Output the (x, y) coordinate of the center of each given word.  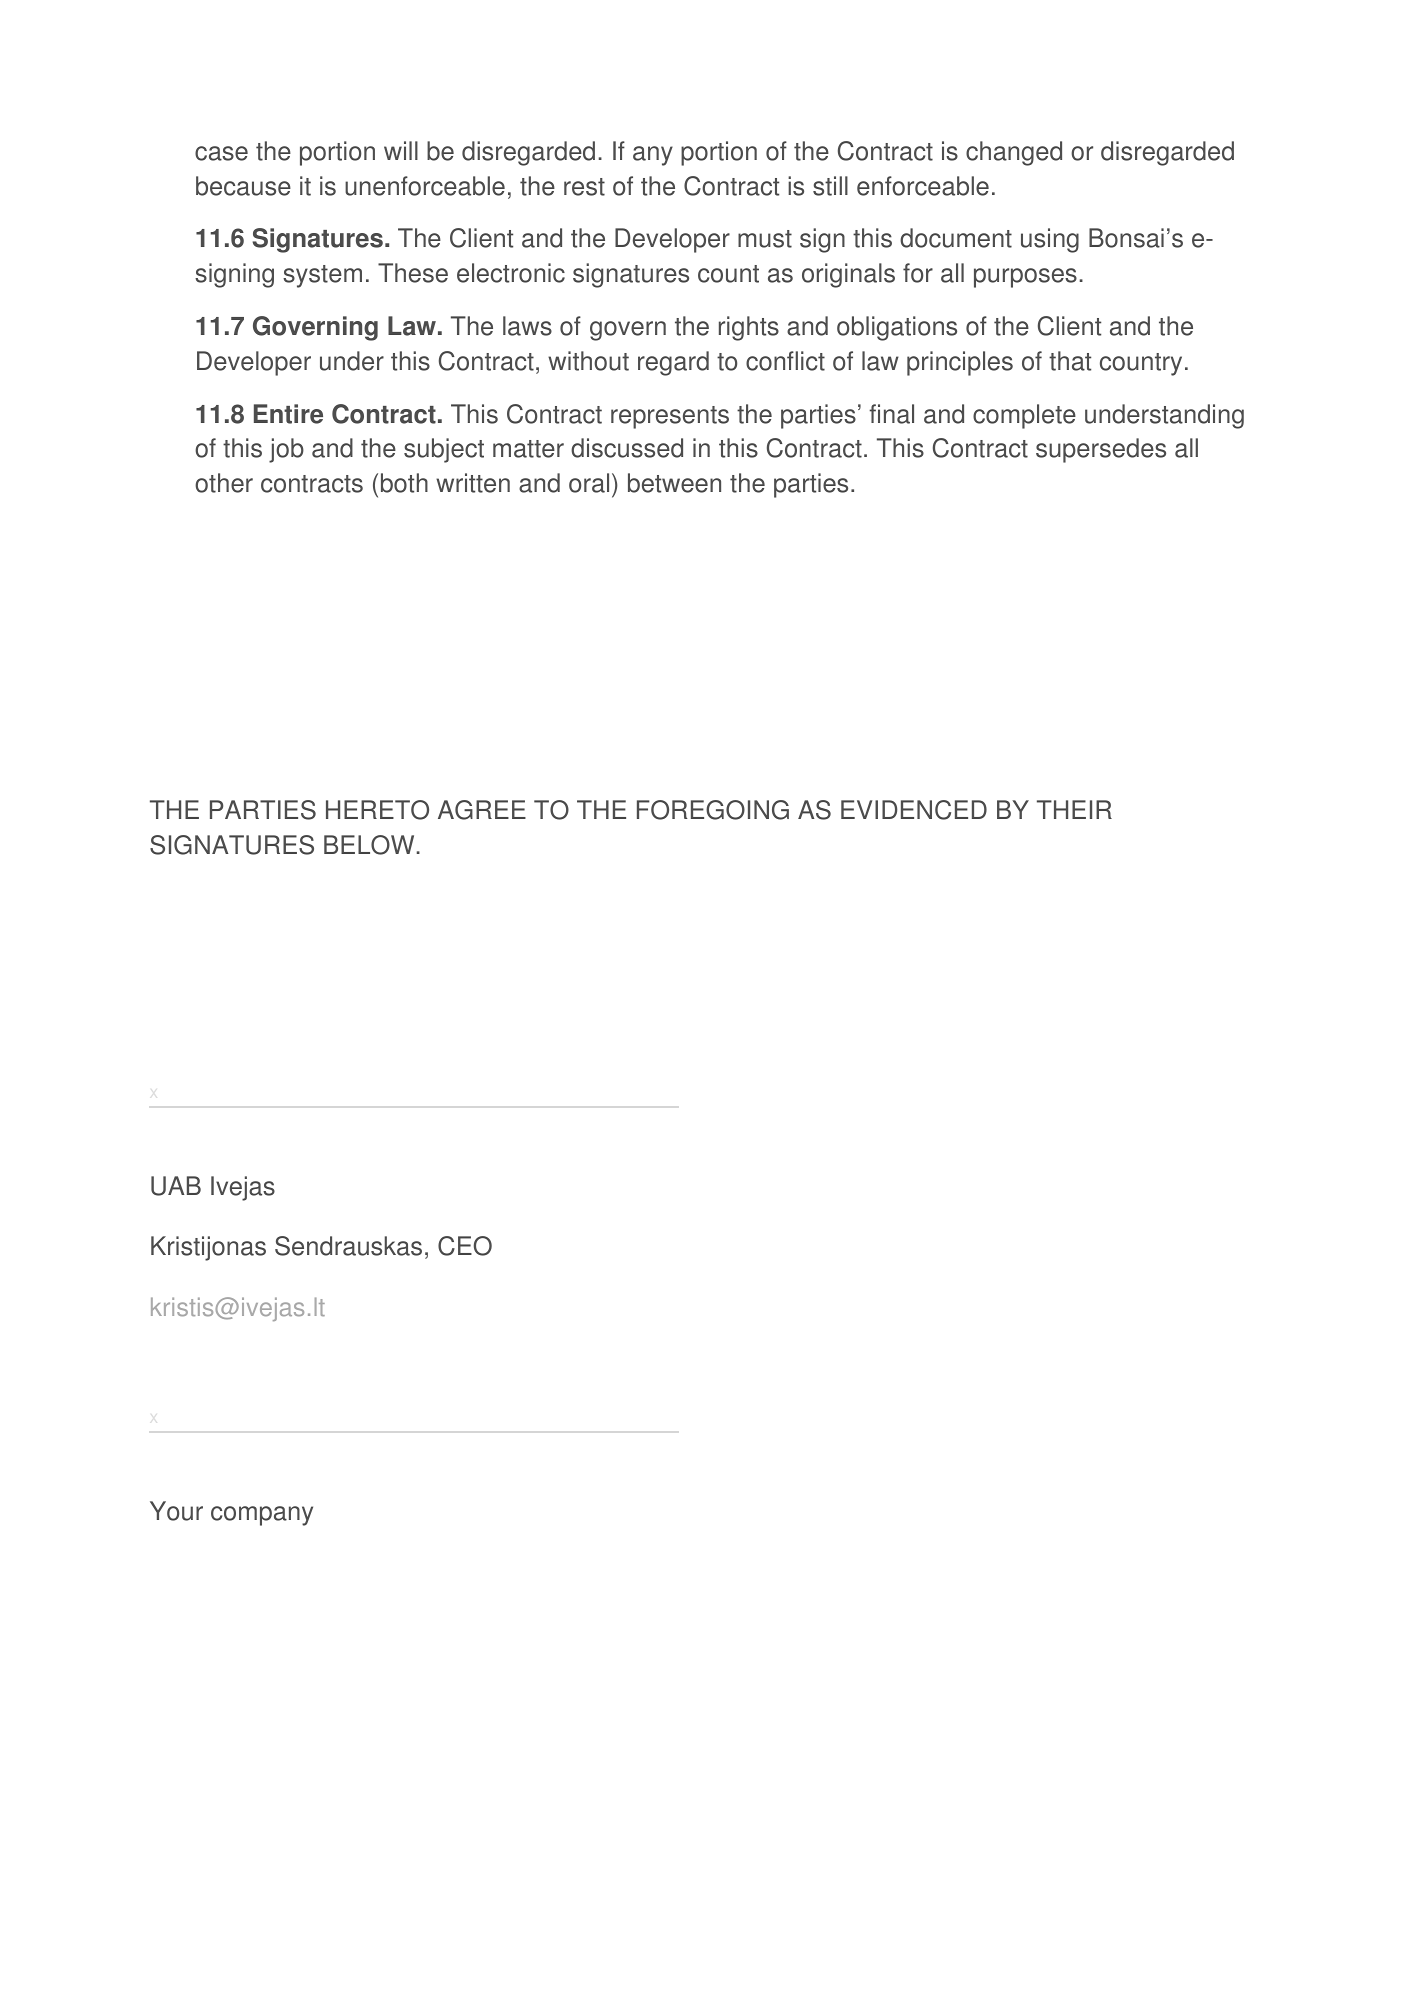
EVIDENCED (914, 810)
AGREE (482, 810)
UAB (176, 1186)
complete (1024, 416)
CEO (465, 1246)
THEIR (1074, 809)
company (262, 1516)
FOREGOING (713, 810)
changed (1014, 153)
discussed (627, 448)
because (243, 186)
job (286, 450)
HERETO (377, 810)
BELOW (369, 845)
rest (584, 187)
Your (176, 1511)
